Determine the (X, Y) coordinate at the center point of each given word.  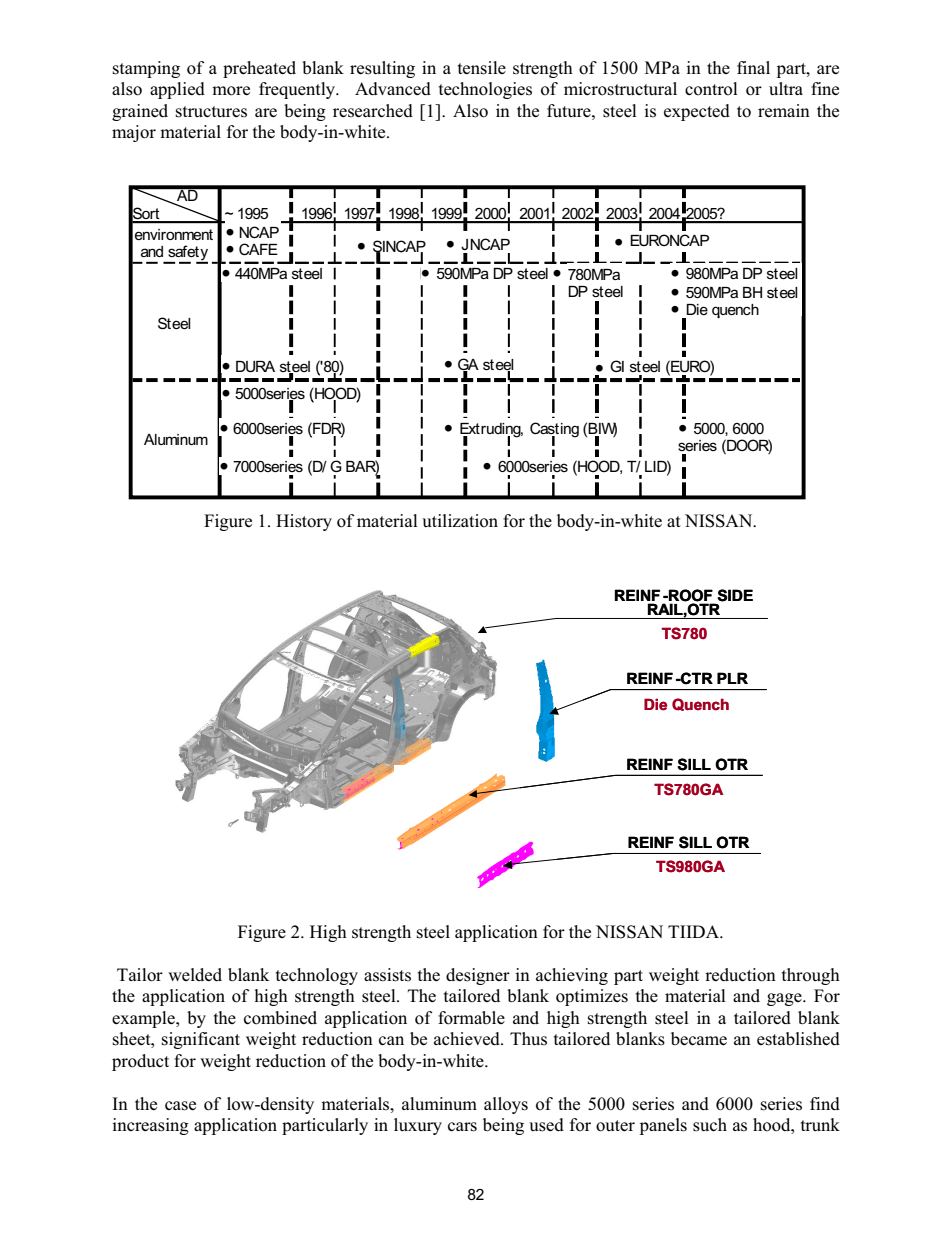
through (811, 976)
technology (317, 976)
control (711, 89)
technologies (485, 90)
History (304, 522)
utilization (460, 521)
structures (211, 112)
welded (195, 974)
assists (387, 975)
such (710, 1125)
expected (697, 112)
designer (478, 976)
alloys (506, 1105)
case (180, 1106)
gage (785, 999)
